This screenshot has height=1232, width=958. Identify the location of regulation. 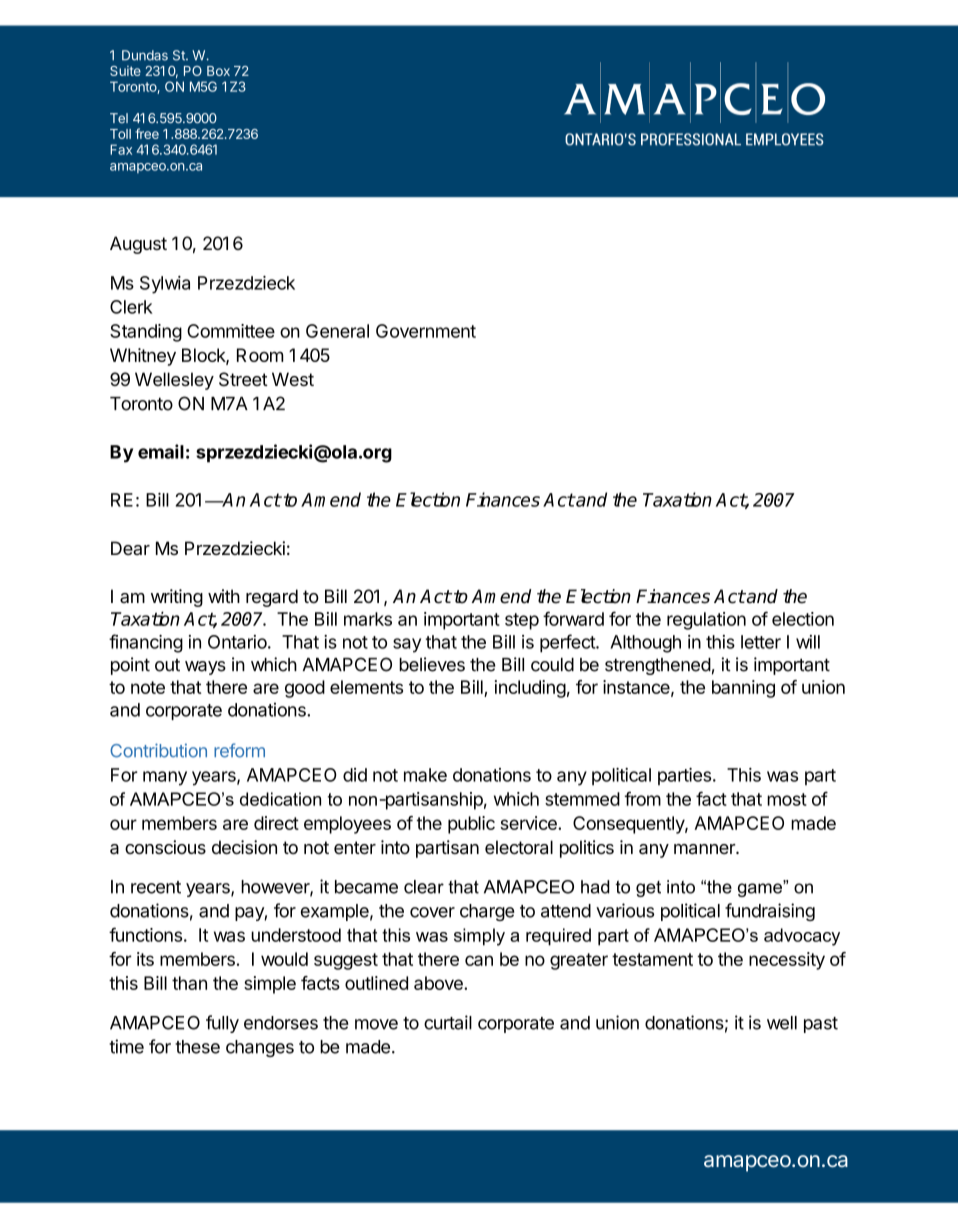
(706, 621).
